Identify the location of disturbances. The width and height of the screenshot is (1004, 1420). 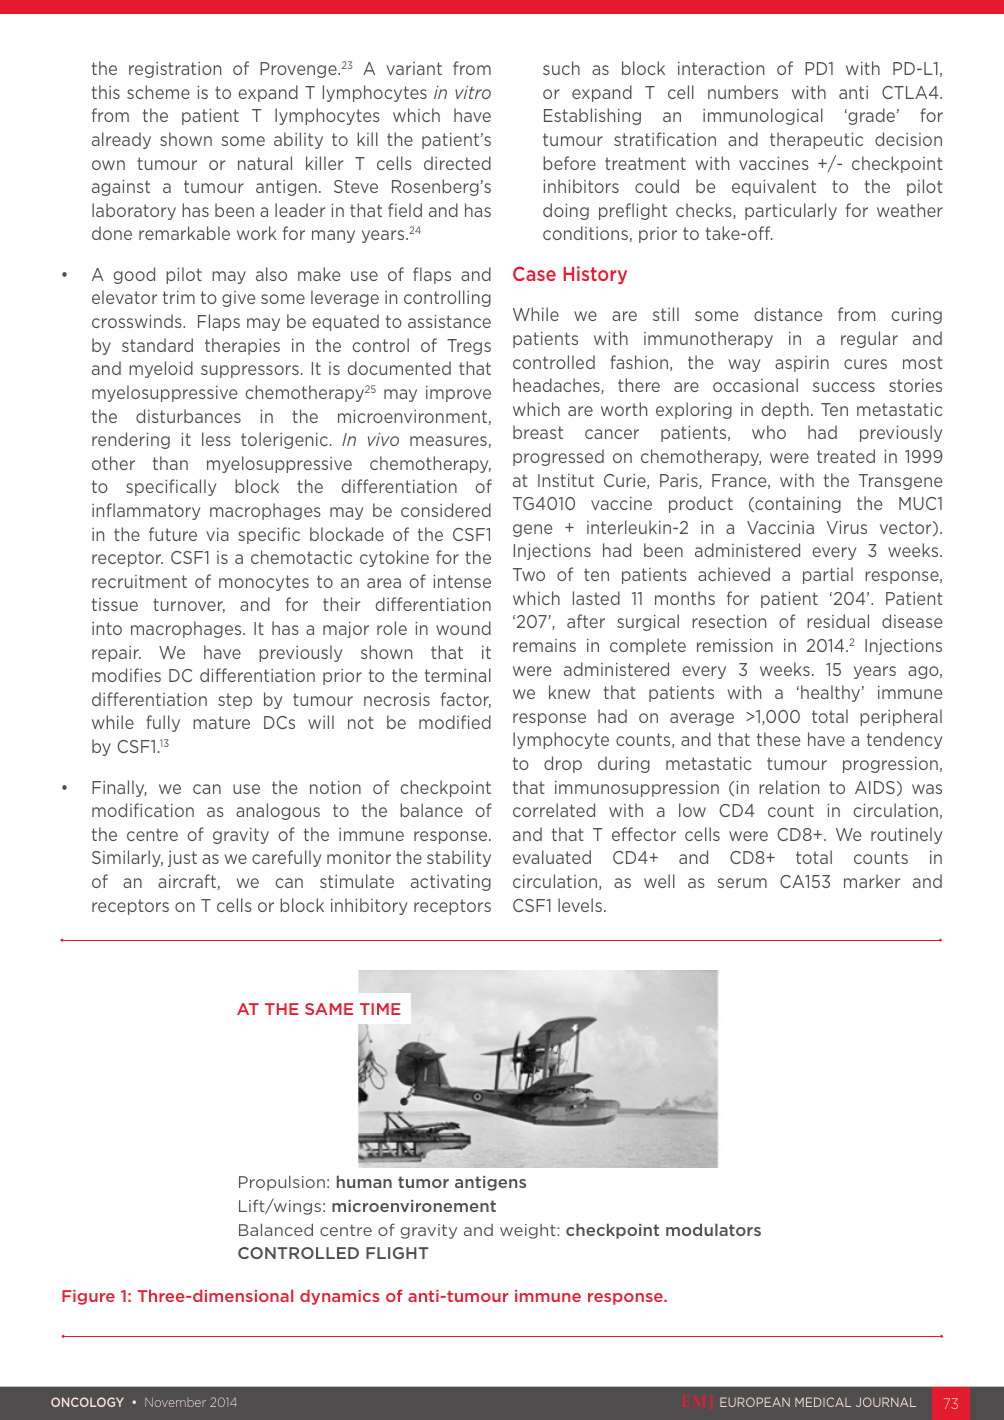
(188, 416).
